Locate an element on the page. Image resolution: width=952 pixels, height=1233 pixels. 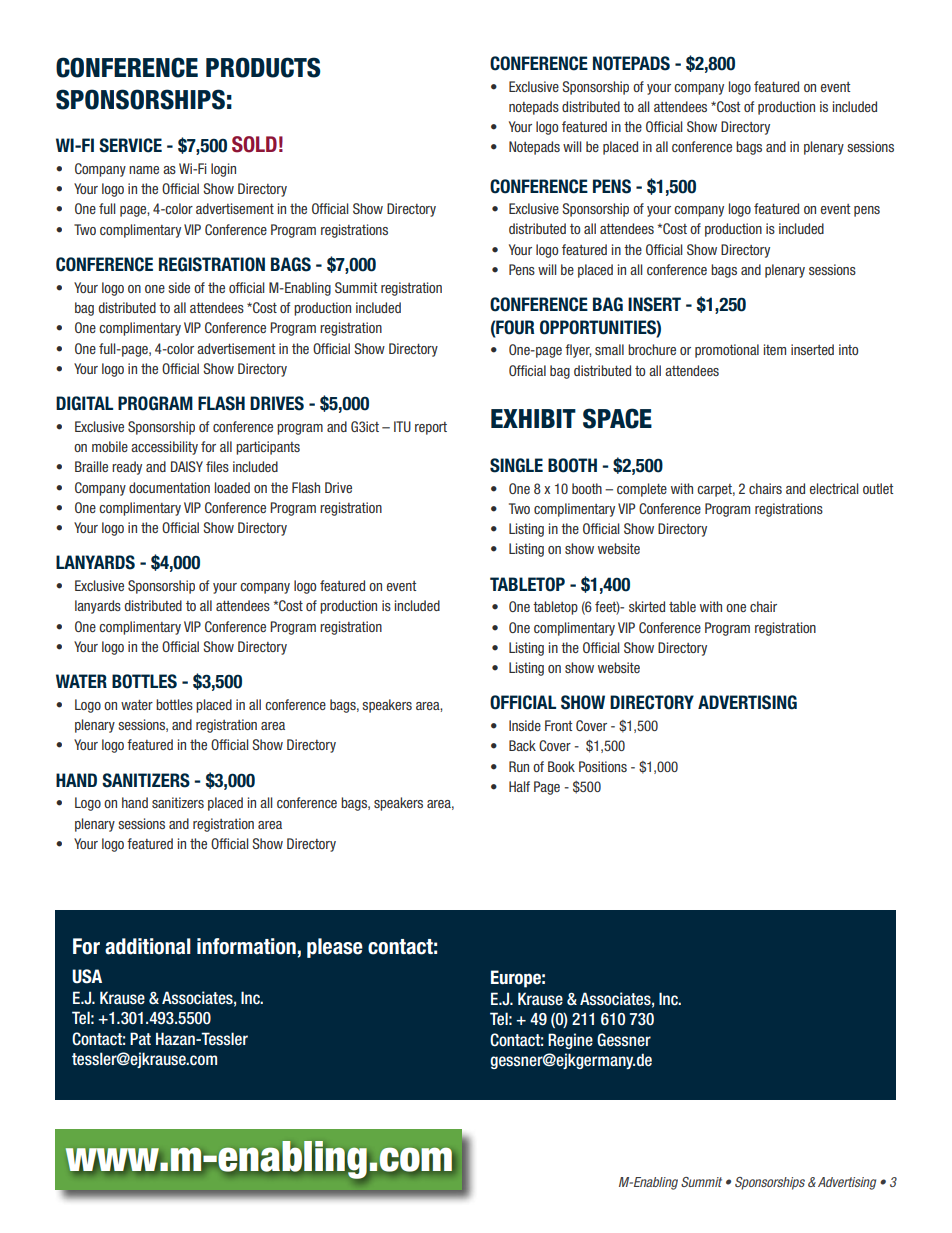
electrical is located at coordinates (834, 488).
